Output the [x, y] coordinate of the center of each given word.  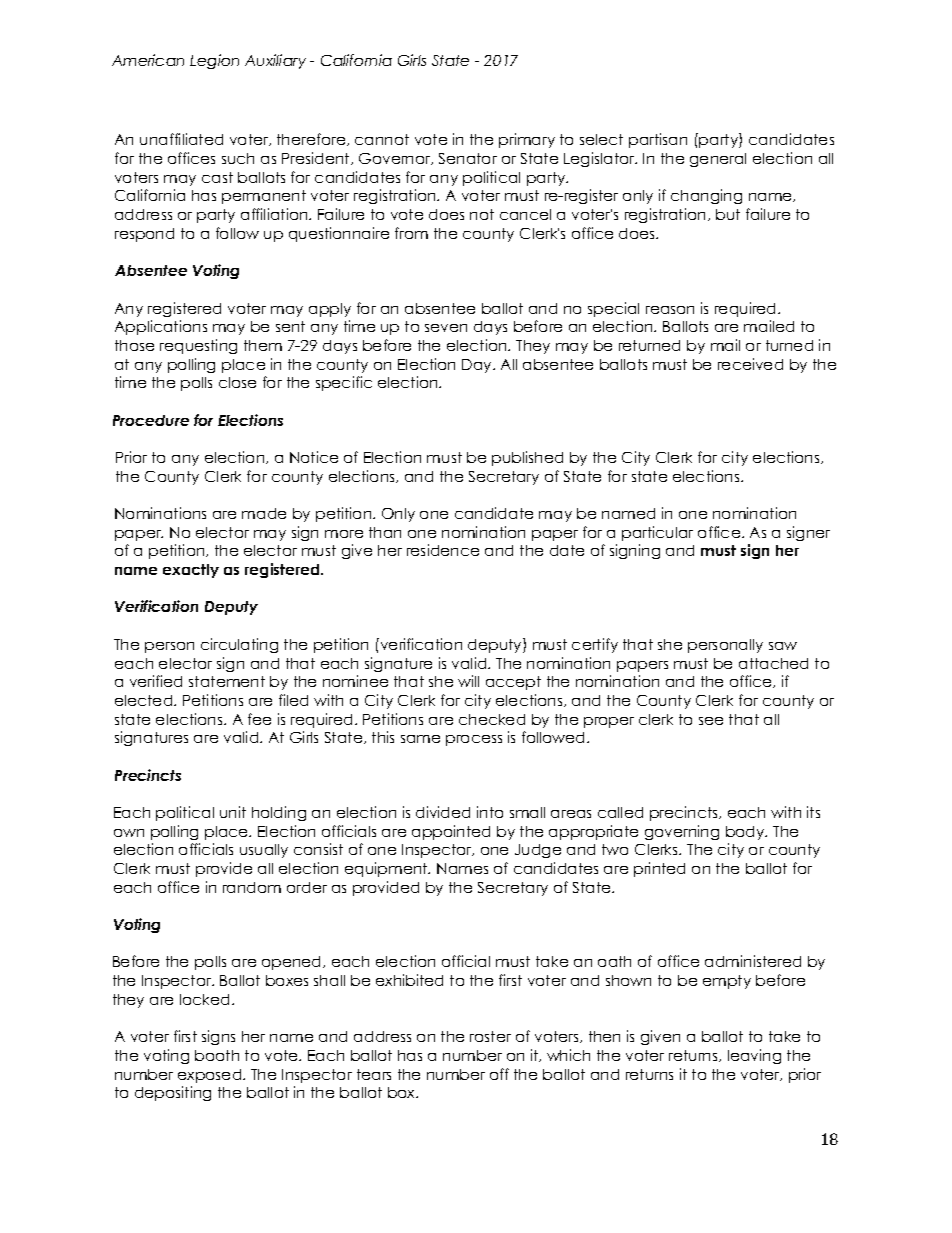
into [490, 812]
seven [446, 328]
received [750, 364]
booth [217, 1055]
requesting [198, 346]
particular [657, 533]
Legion [214, 61]
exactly [191, 571]
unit [233, 812]
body [746, 833]
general [718, 160]
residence [443, 550]
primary [527, 140]
